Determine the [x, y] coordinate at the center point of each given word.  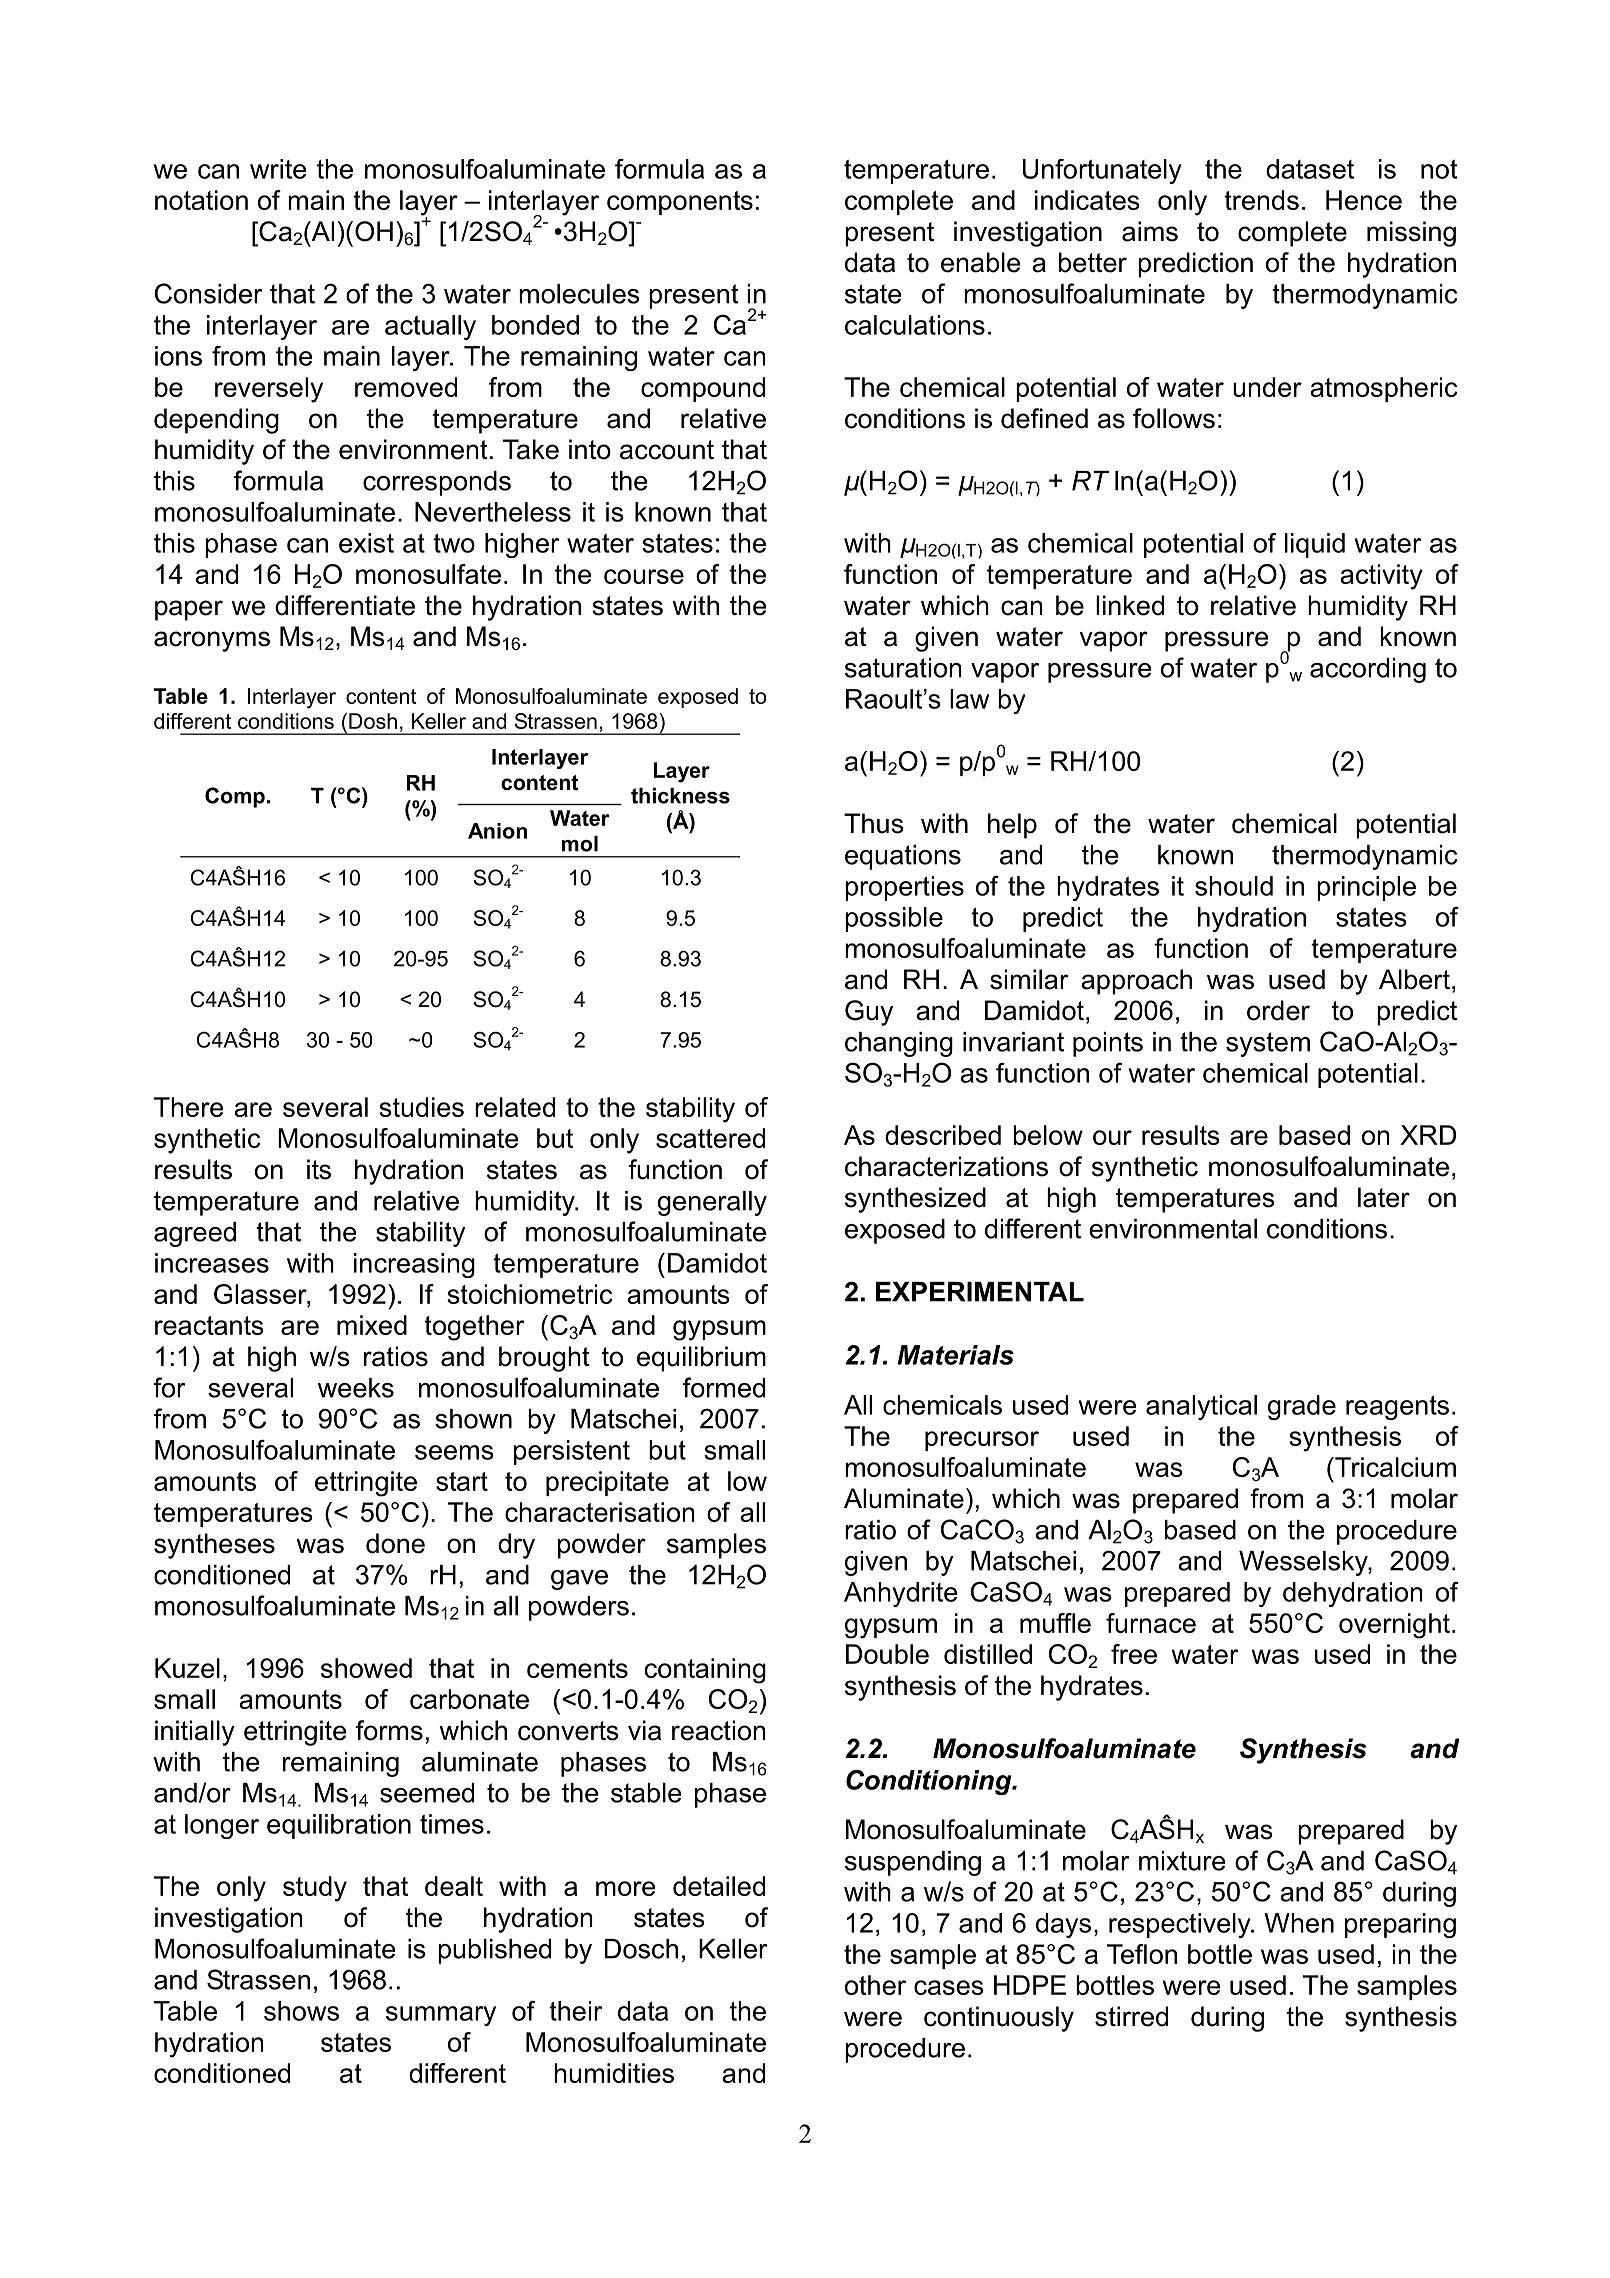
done [395, 1543]
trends [1261, 200]
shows [301, 2011]
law [969, 699]
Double [887, 1654]
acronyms [212, 641]
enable [980, 262]
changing [899, 1044]
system [1268, 1044]
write [278, 169]
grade [1302, 1407]
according [1368, 670]
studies [422, 1107]
